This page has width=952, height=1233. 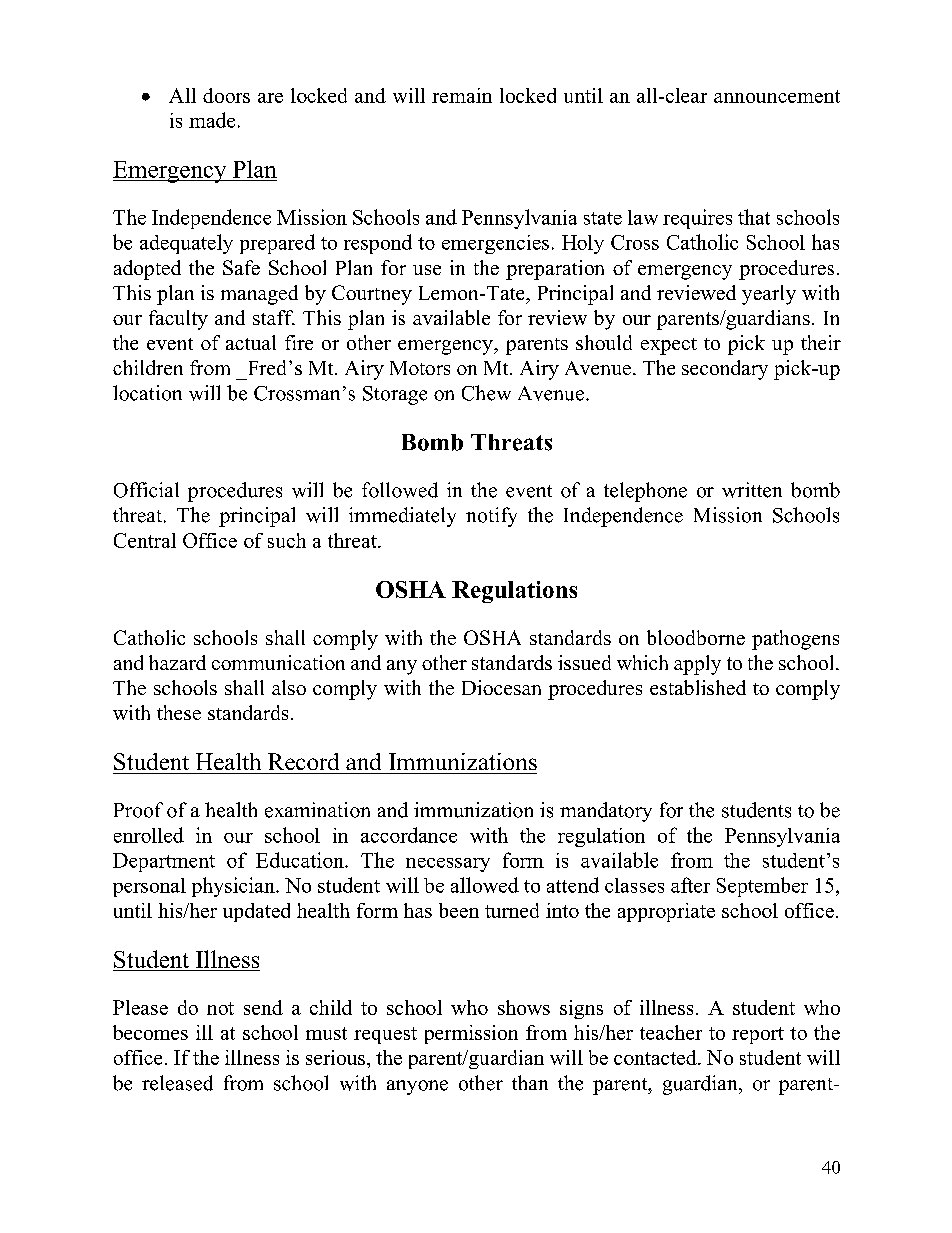 What do you see at coordinates (584, 662) in the page?
I see `issued` at bounding box center [584, 662].
